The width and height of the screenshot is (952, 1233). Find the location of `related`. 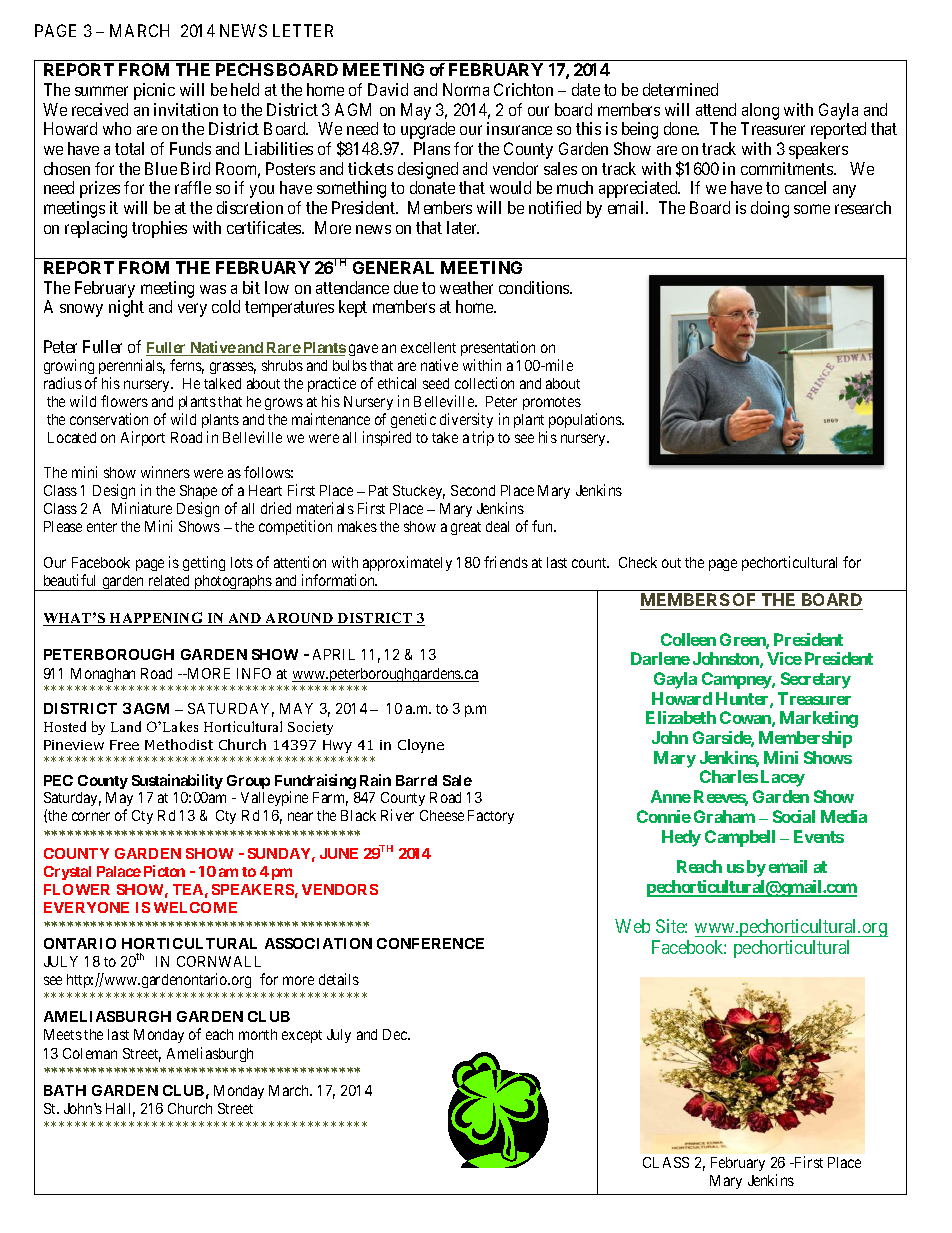

related is located at coordinates (169, 580).
